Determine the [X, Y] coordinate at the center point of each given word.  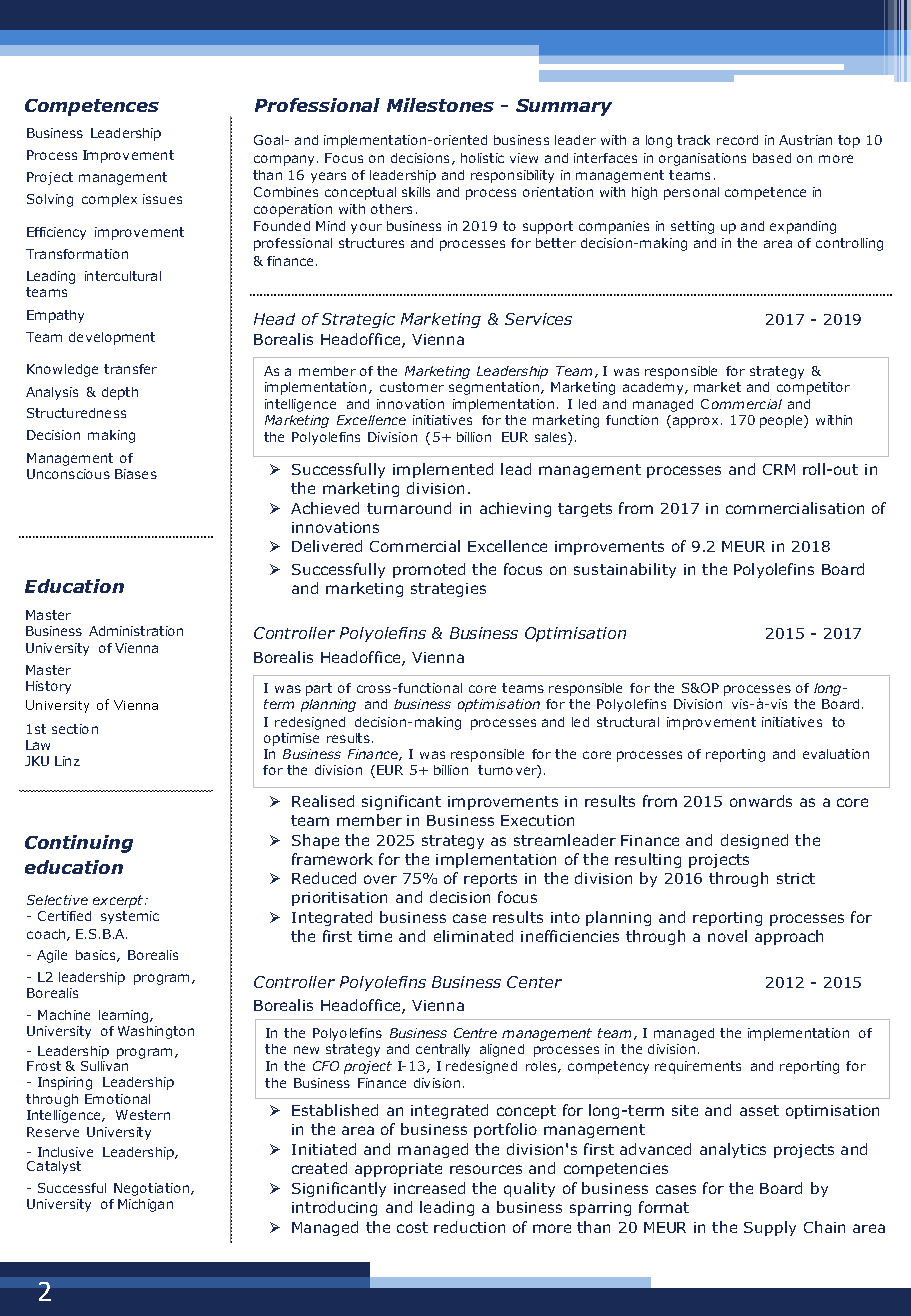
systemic [130, 917]
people [782, 421]
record [737, 140]
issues [162, 199]
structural [628, 722]
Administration [136, 631]
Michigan [145, 1205]
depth [120, 393]
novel [727, 936]
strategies [448, 590]
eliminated [473, 936]
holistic [482, 158]
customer [412, 387]
